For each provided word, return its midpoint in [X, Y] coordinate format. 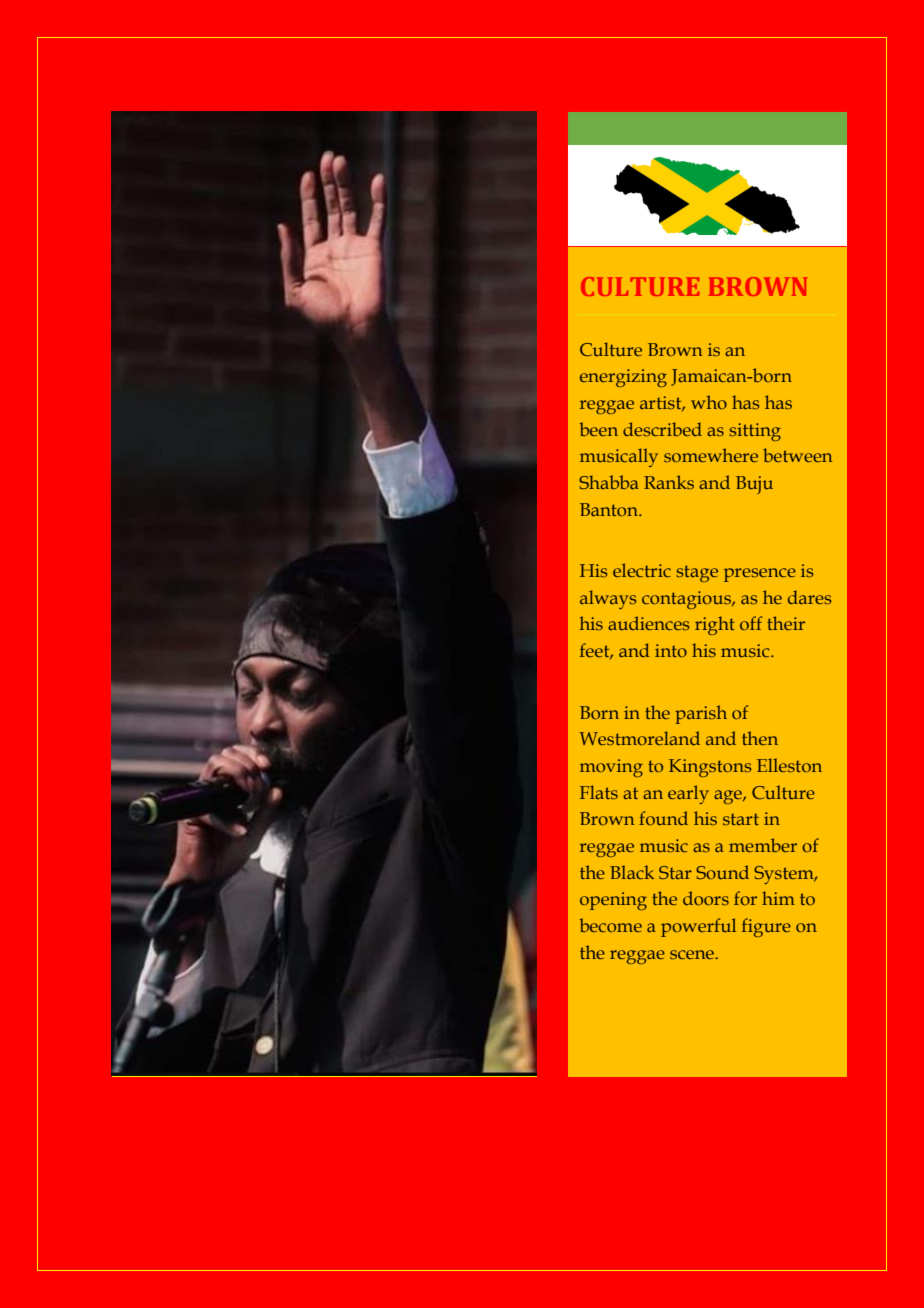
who [709, 402]
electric [642, 570]
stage [697, 573]
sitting [755, 432]
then [760, 738]
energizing [623, 378]
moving [611, 768]
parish [701, 714]
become [610, 925]
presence [760, 575]
